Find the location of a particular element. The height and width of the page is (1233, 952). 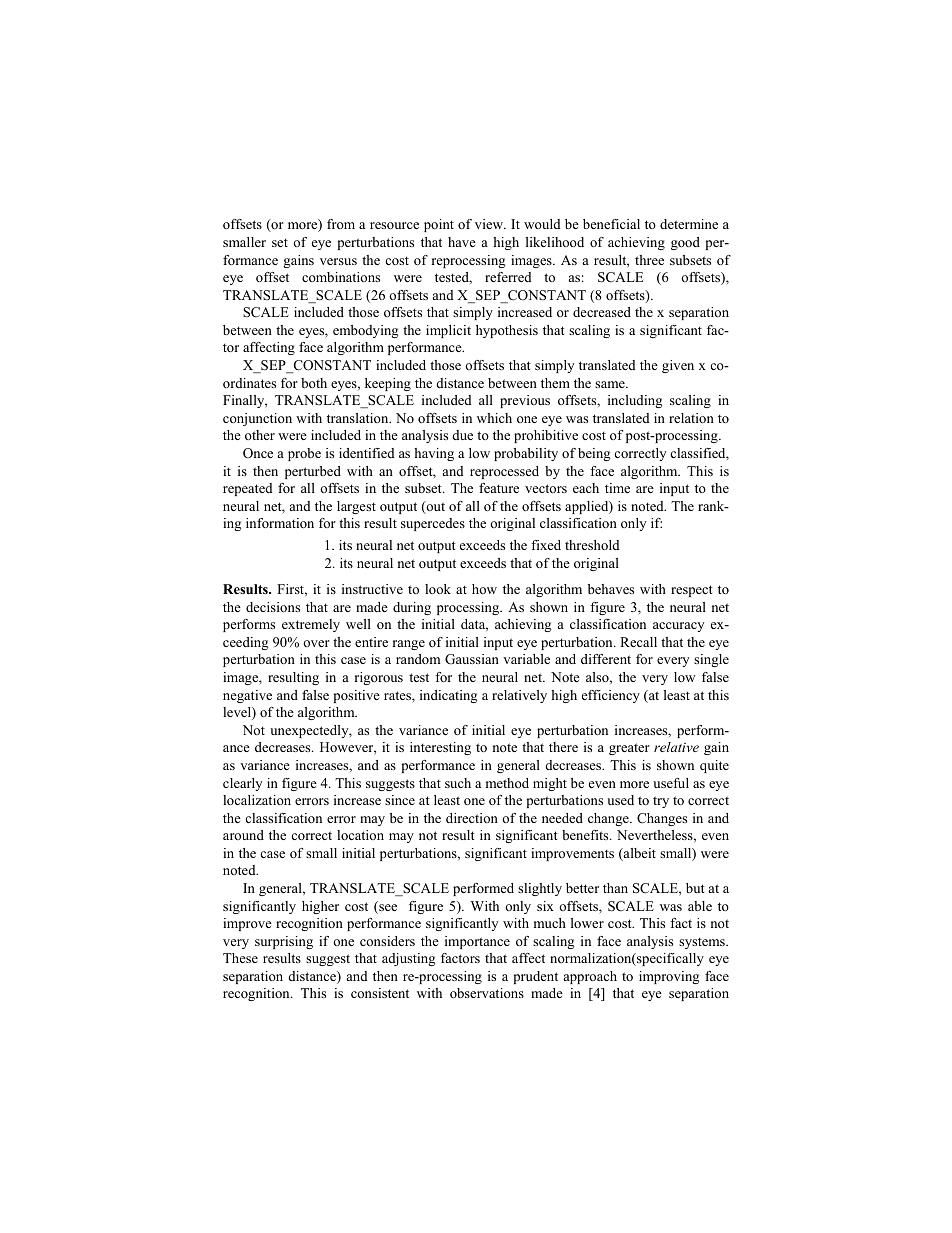

surprising is located at coordinates (284, 942).
